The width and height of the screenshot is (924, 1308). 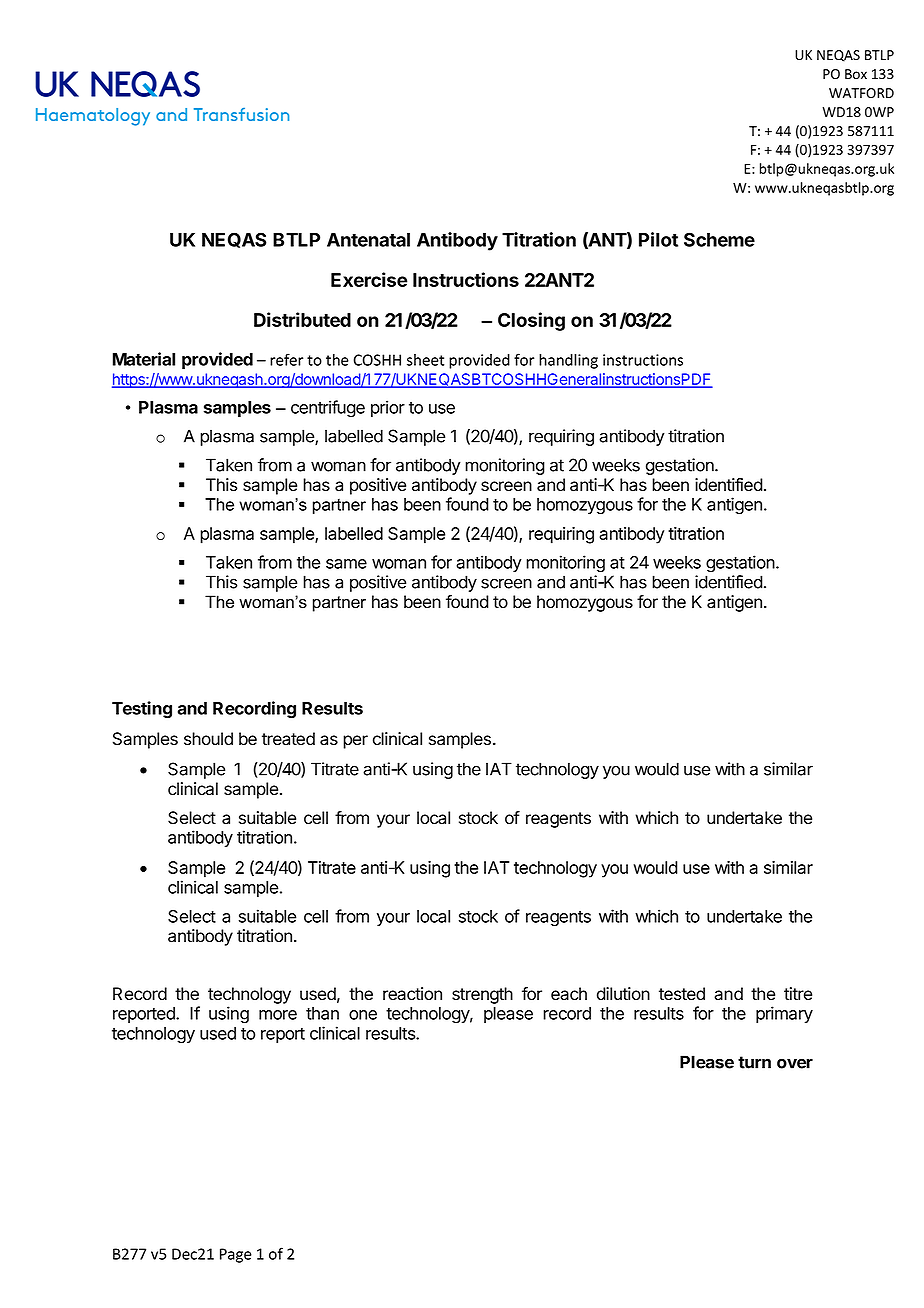 I want to click on refer, so click(x=286, y=359).
